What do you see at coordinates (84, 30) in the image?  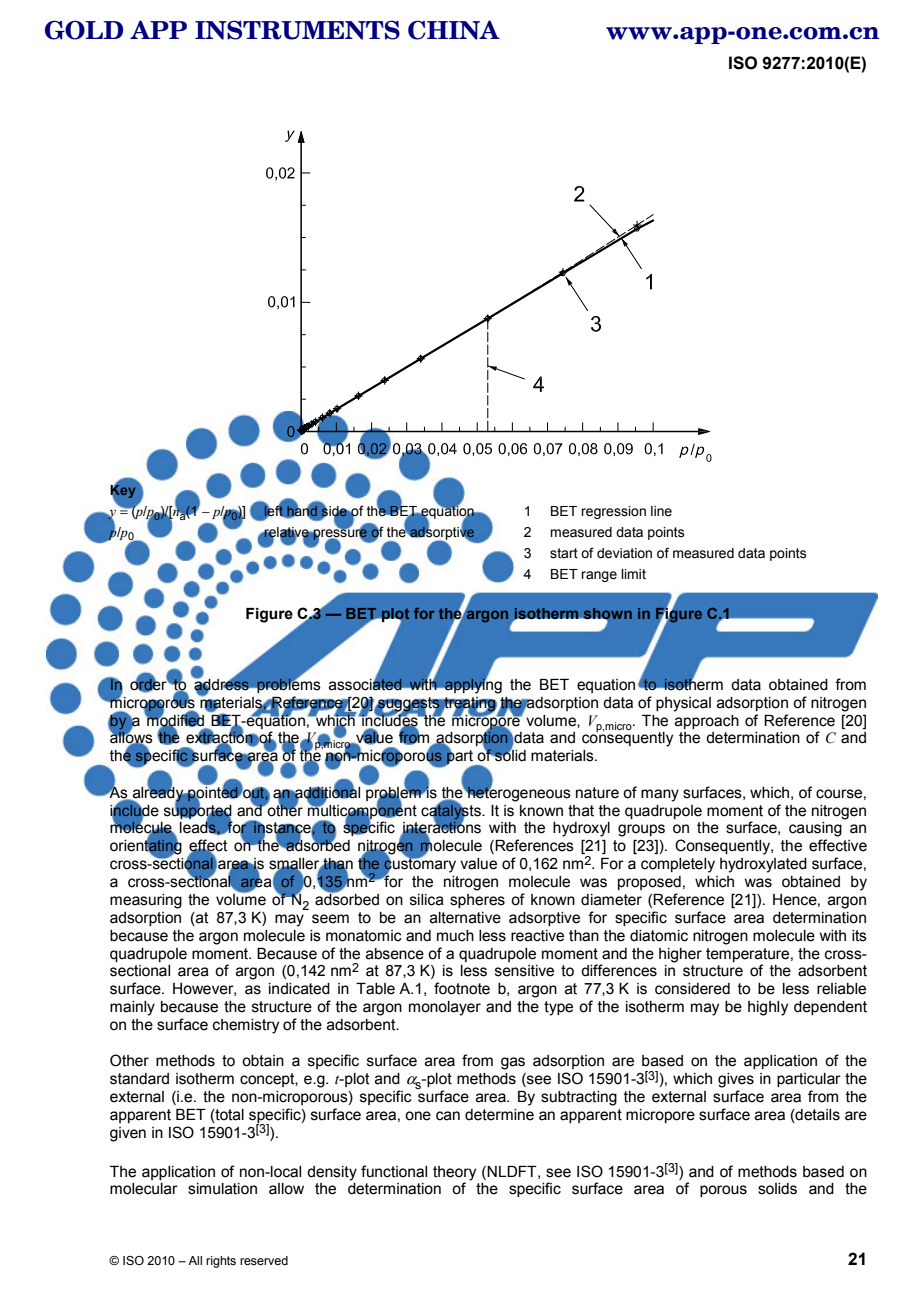 I see `GOLD` at bounding box center [84, 30].
